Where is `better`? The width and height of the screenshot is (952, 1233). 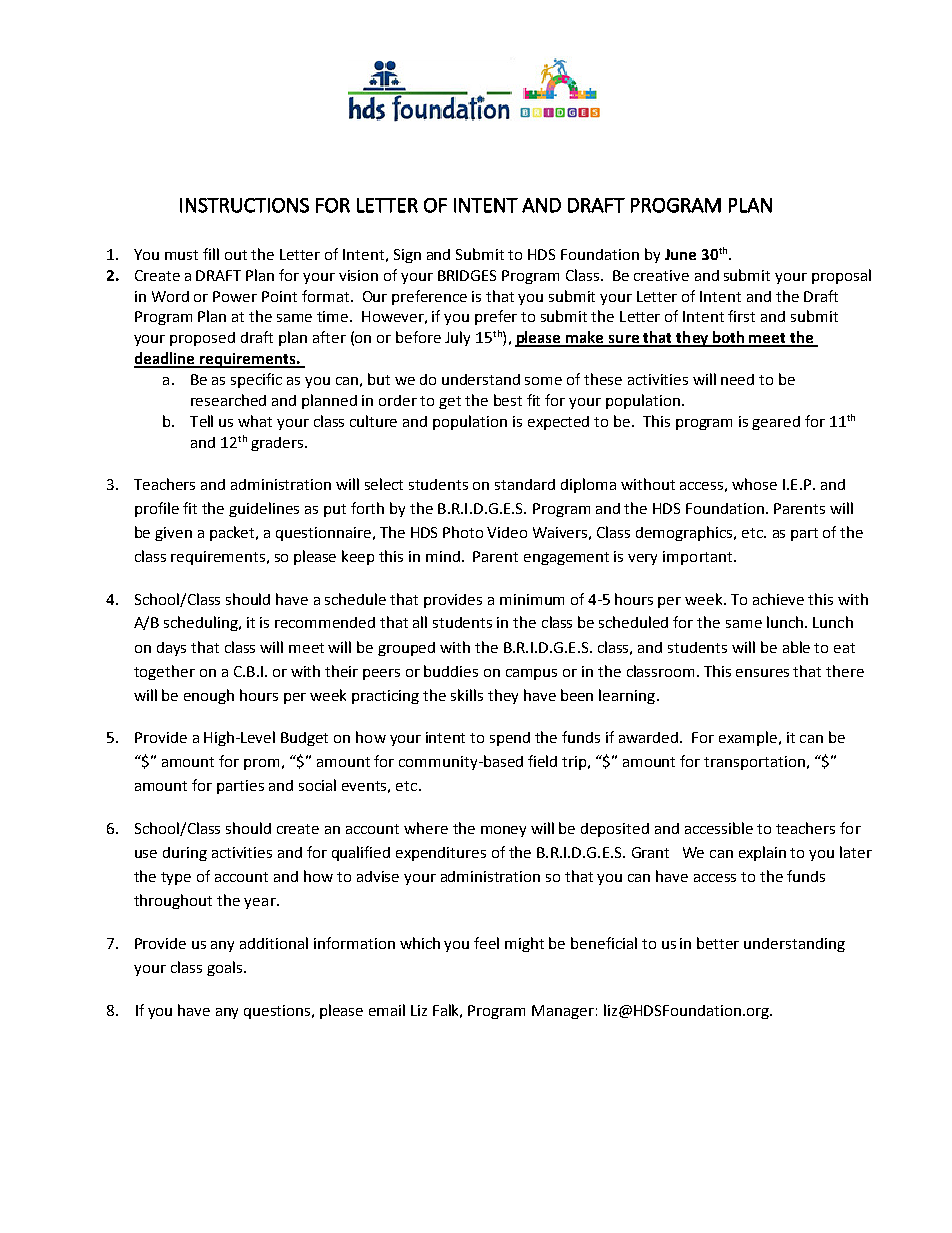 better is located at coordinates (718, 943).
